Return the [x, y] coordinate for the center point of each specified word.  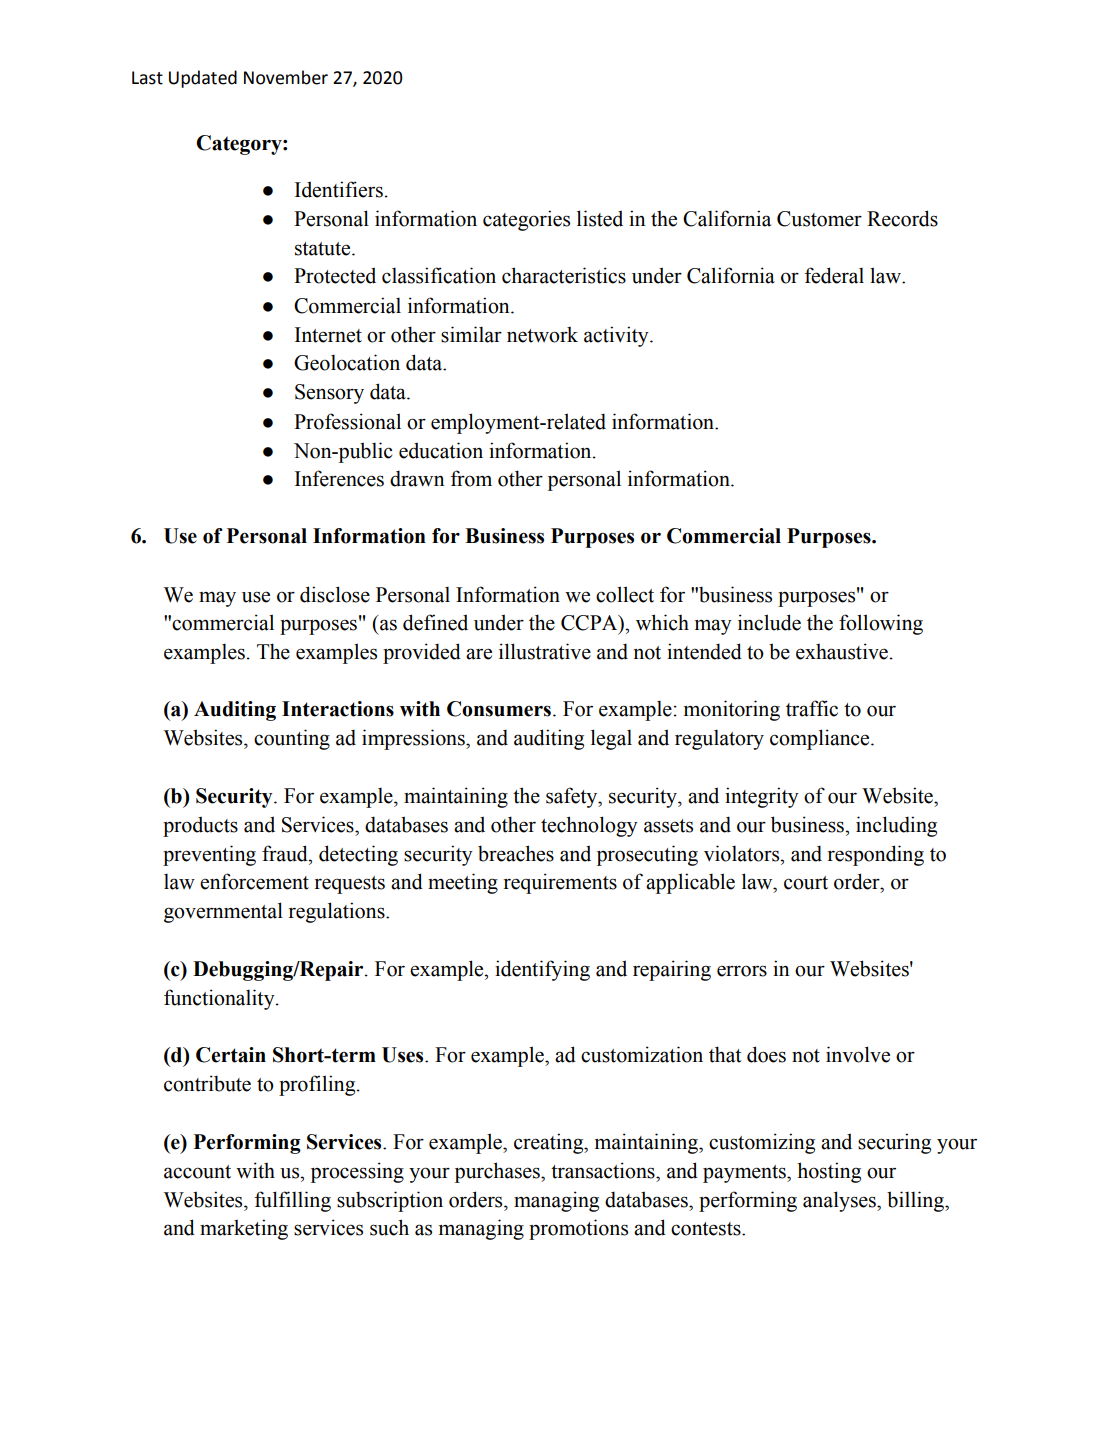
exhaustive [842, 651]
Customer [819, 219]
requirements [560, 883]
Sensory [329, 394]
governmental [223, 912]
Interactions [338, 709]
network [542, 334]
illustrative [545, 651]
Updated [203, 79]
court [806, 883]
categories [526, 220]
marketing [244, 1229]
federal [834, 275]
